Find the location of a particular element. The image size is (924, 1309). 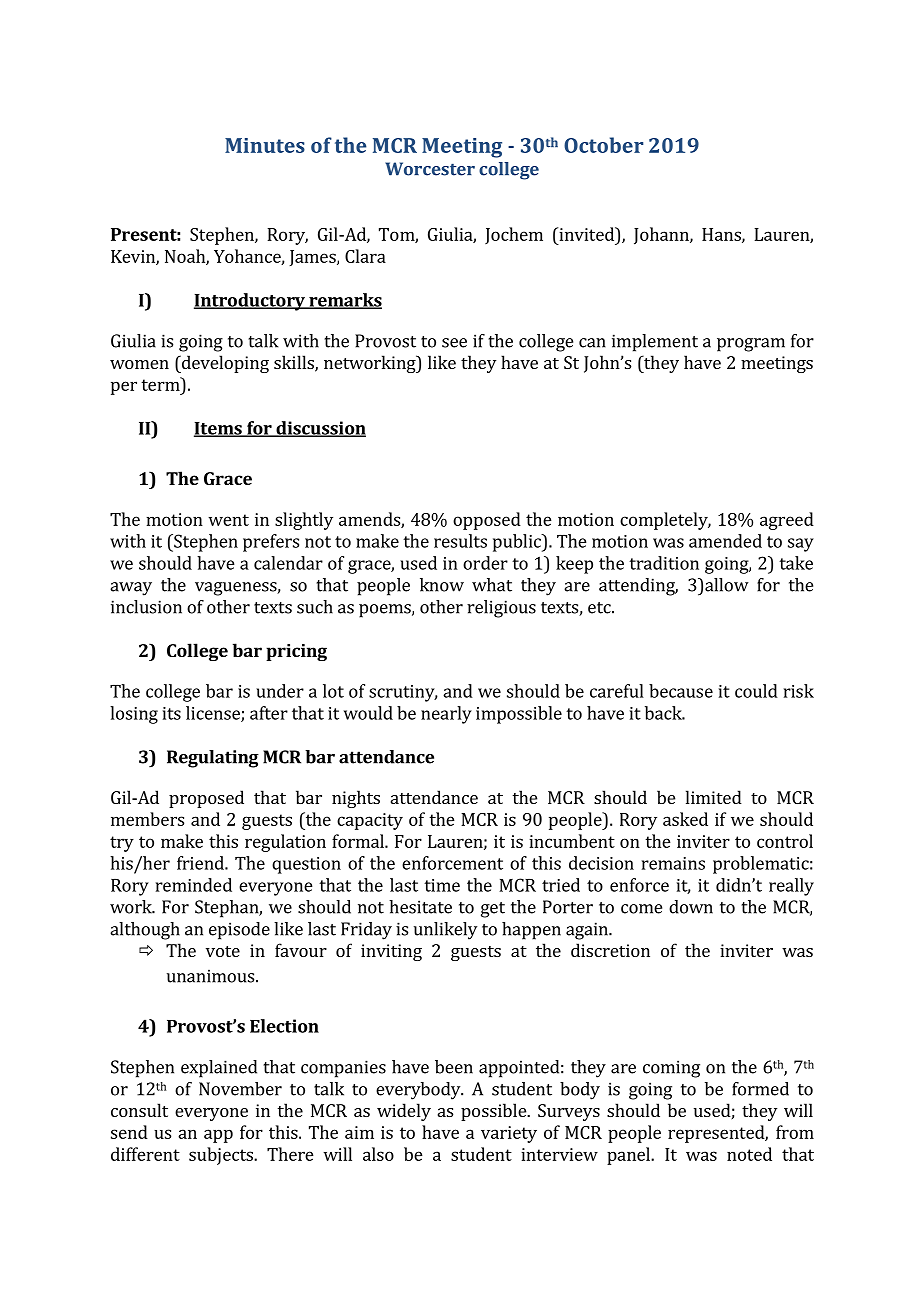

could is located at coordinates (756, 691).
